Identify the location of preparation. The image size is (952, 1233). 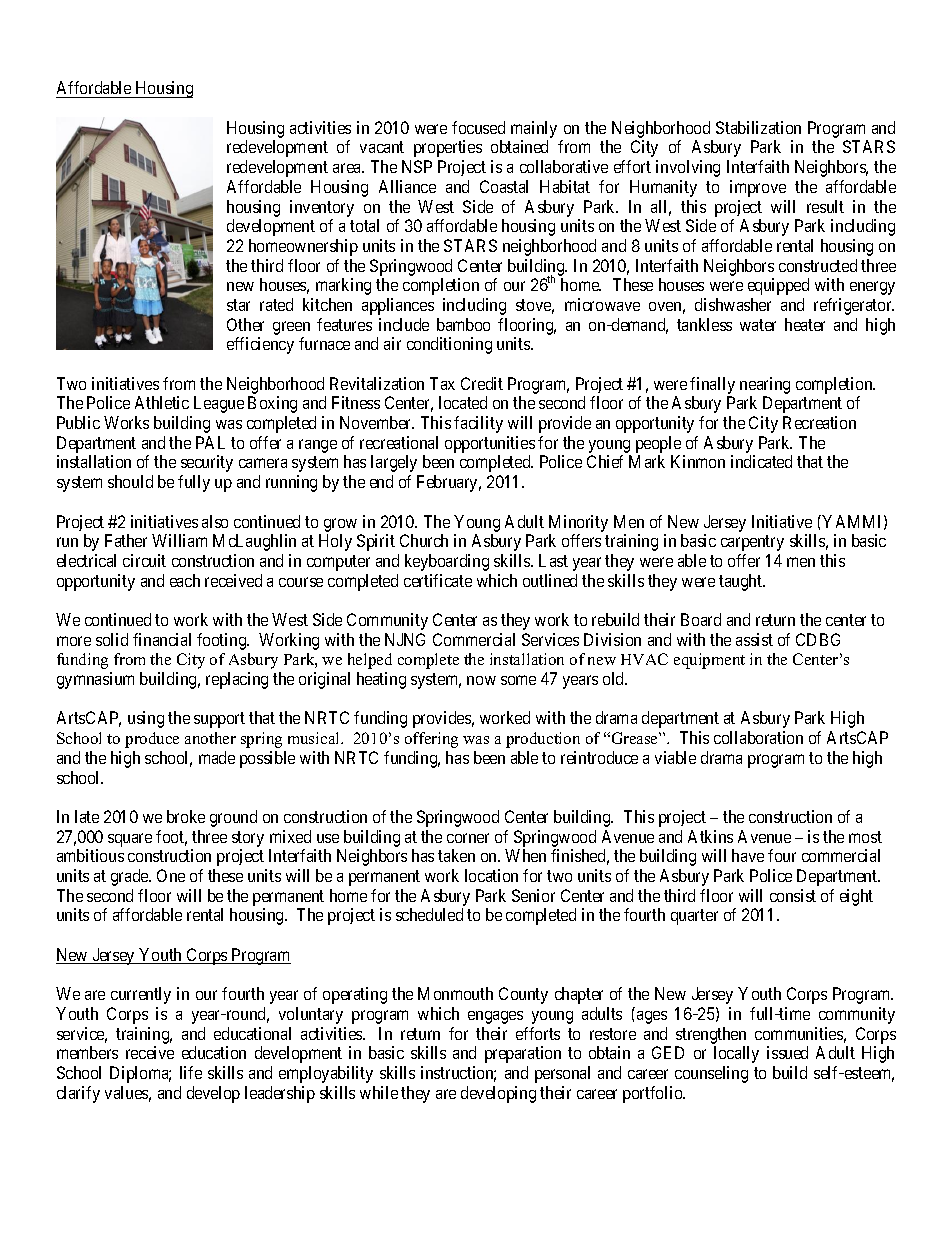
(523, 1054).
